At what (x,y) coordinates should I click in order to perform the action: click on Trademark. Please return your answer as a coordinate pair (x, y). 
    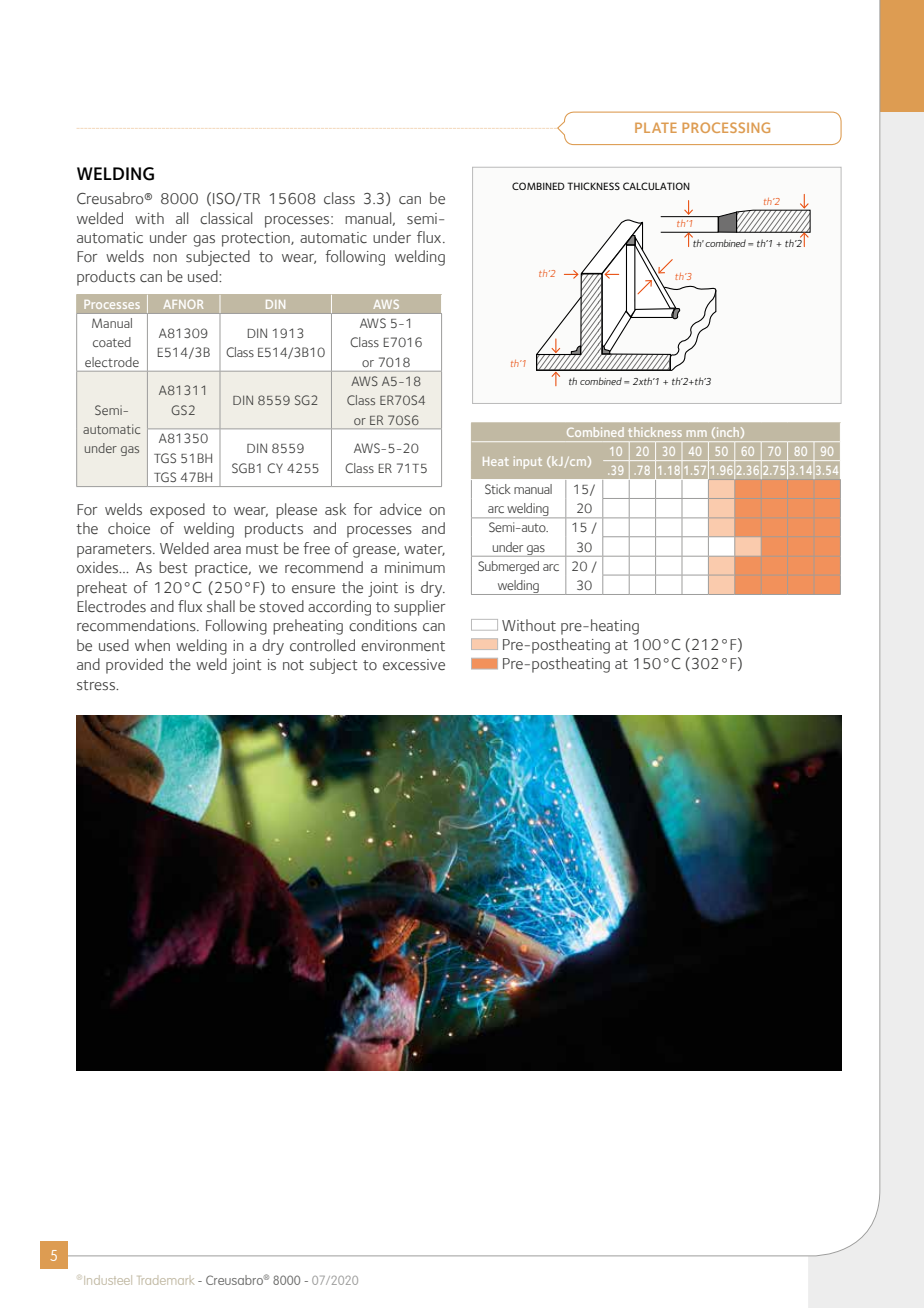
    Looking at the image, I should click on (166, 1280).
